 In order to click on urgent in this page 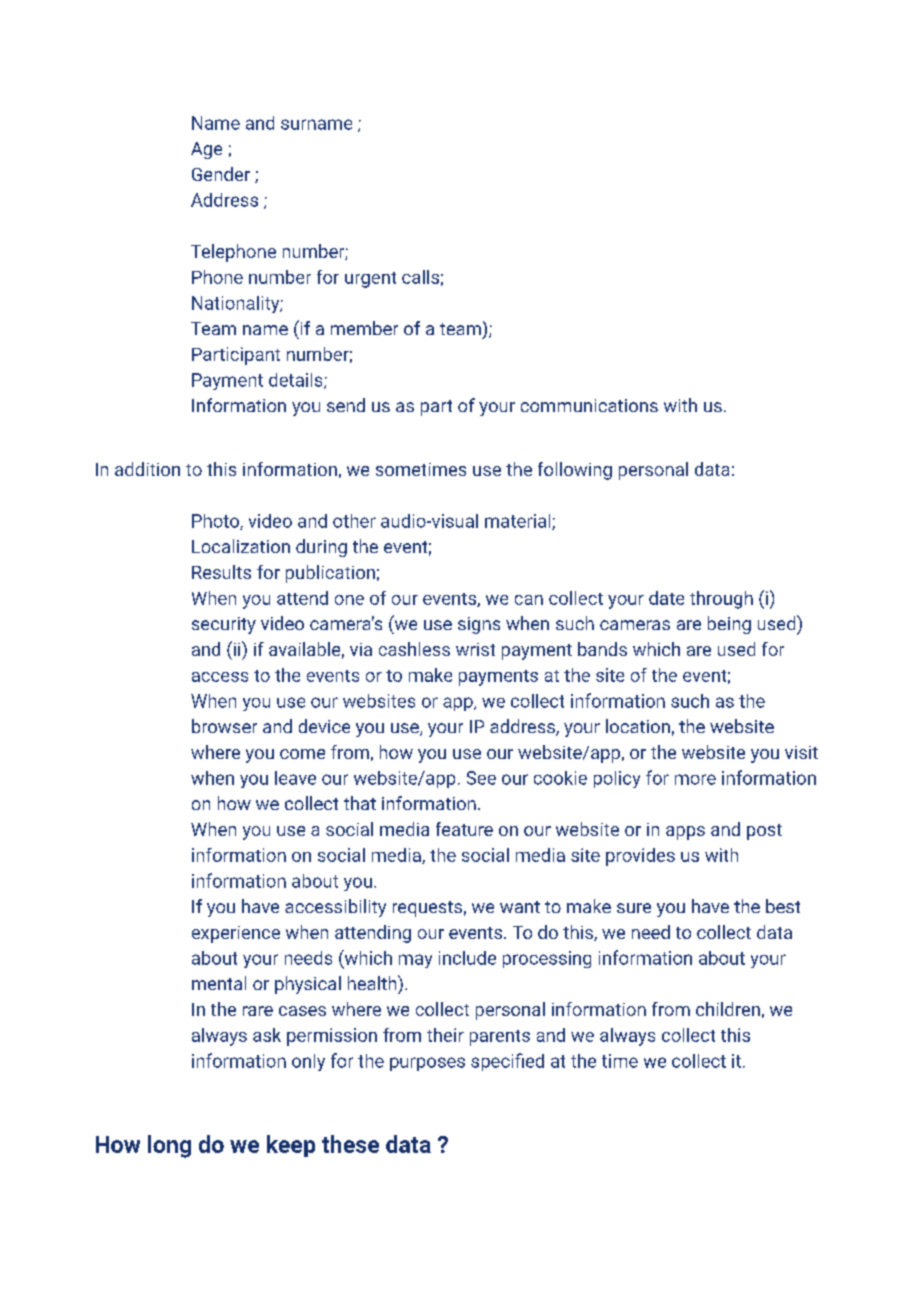, I will do `click(370, 280)`.
